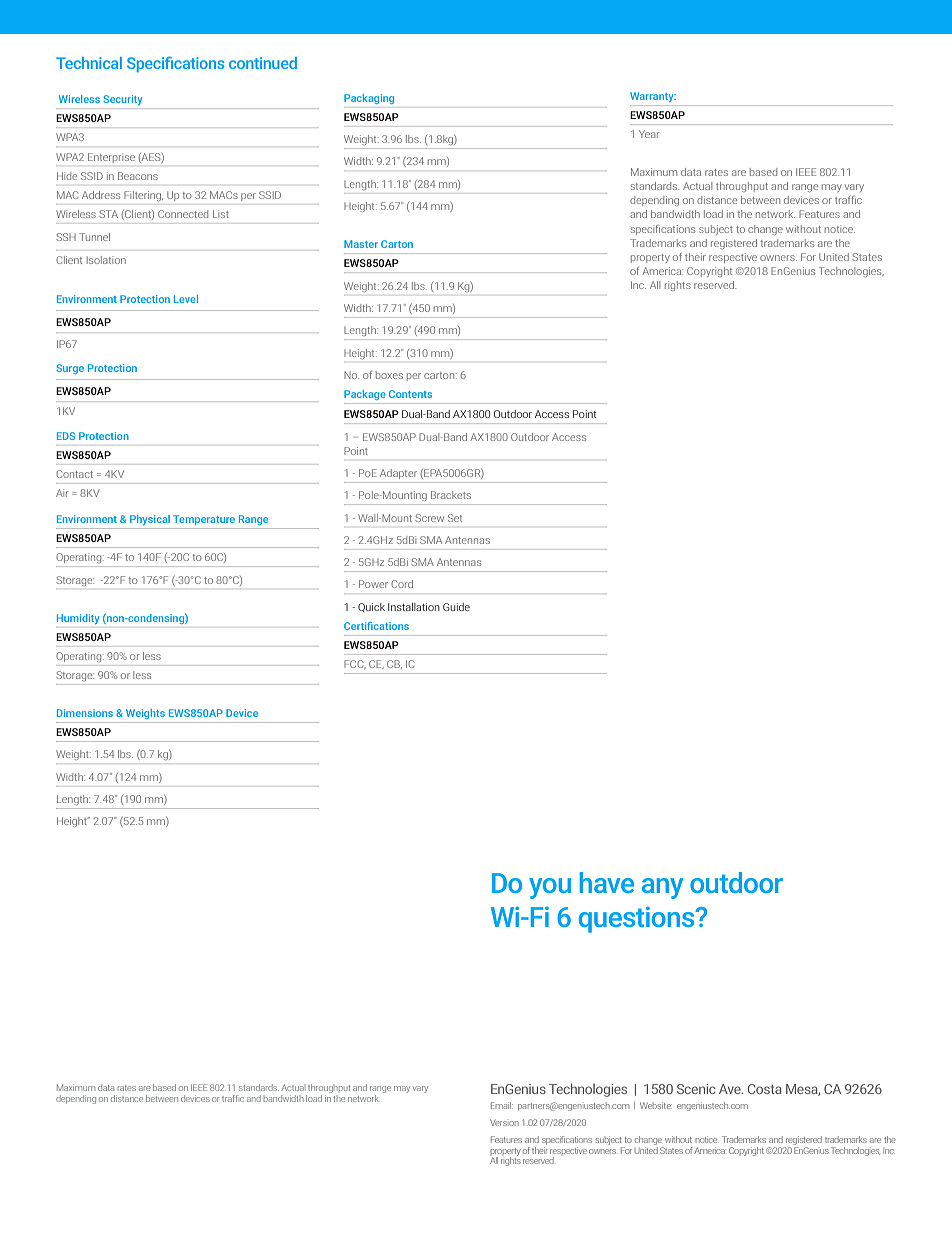 The width and height of the image is (952, 1233). I want to click on Security, so click(123, 100).
